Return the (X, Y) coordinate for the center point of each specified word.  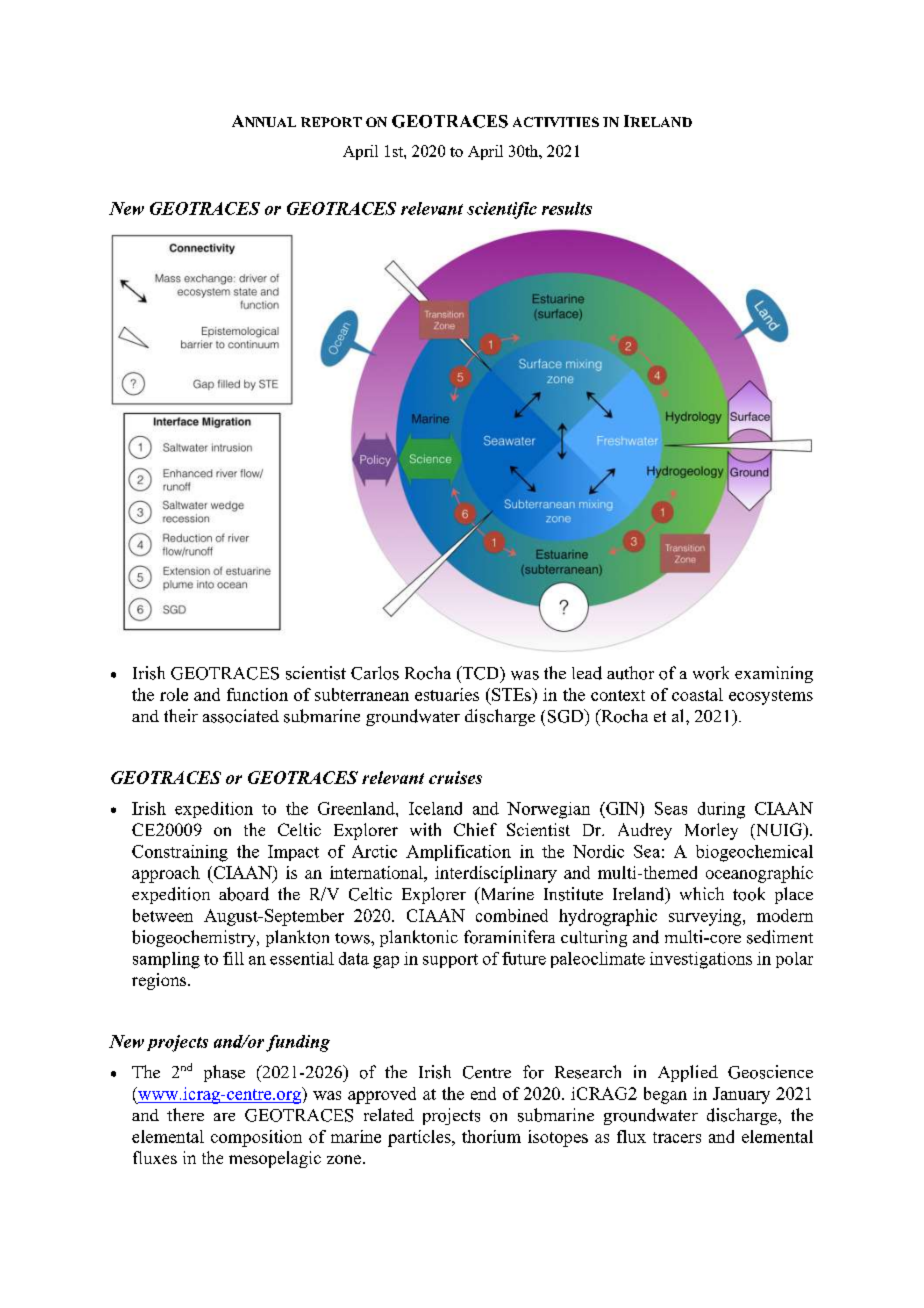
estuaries (447, 694)
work (711, 673)
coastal (697, 694)
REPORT (331, 122)
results (567, 208)
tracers (677, 1137)
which (702, 893)
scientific (502, 210)
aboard (244, 894)
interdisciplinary (496, 874)
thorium (491, 1136)
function (257, 694)
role (174, 694)
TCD (480, 673)
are (224, 1117)
